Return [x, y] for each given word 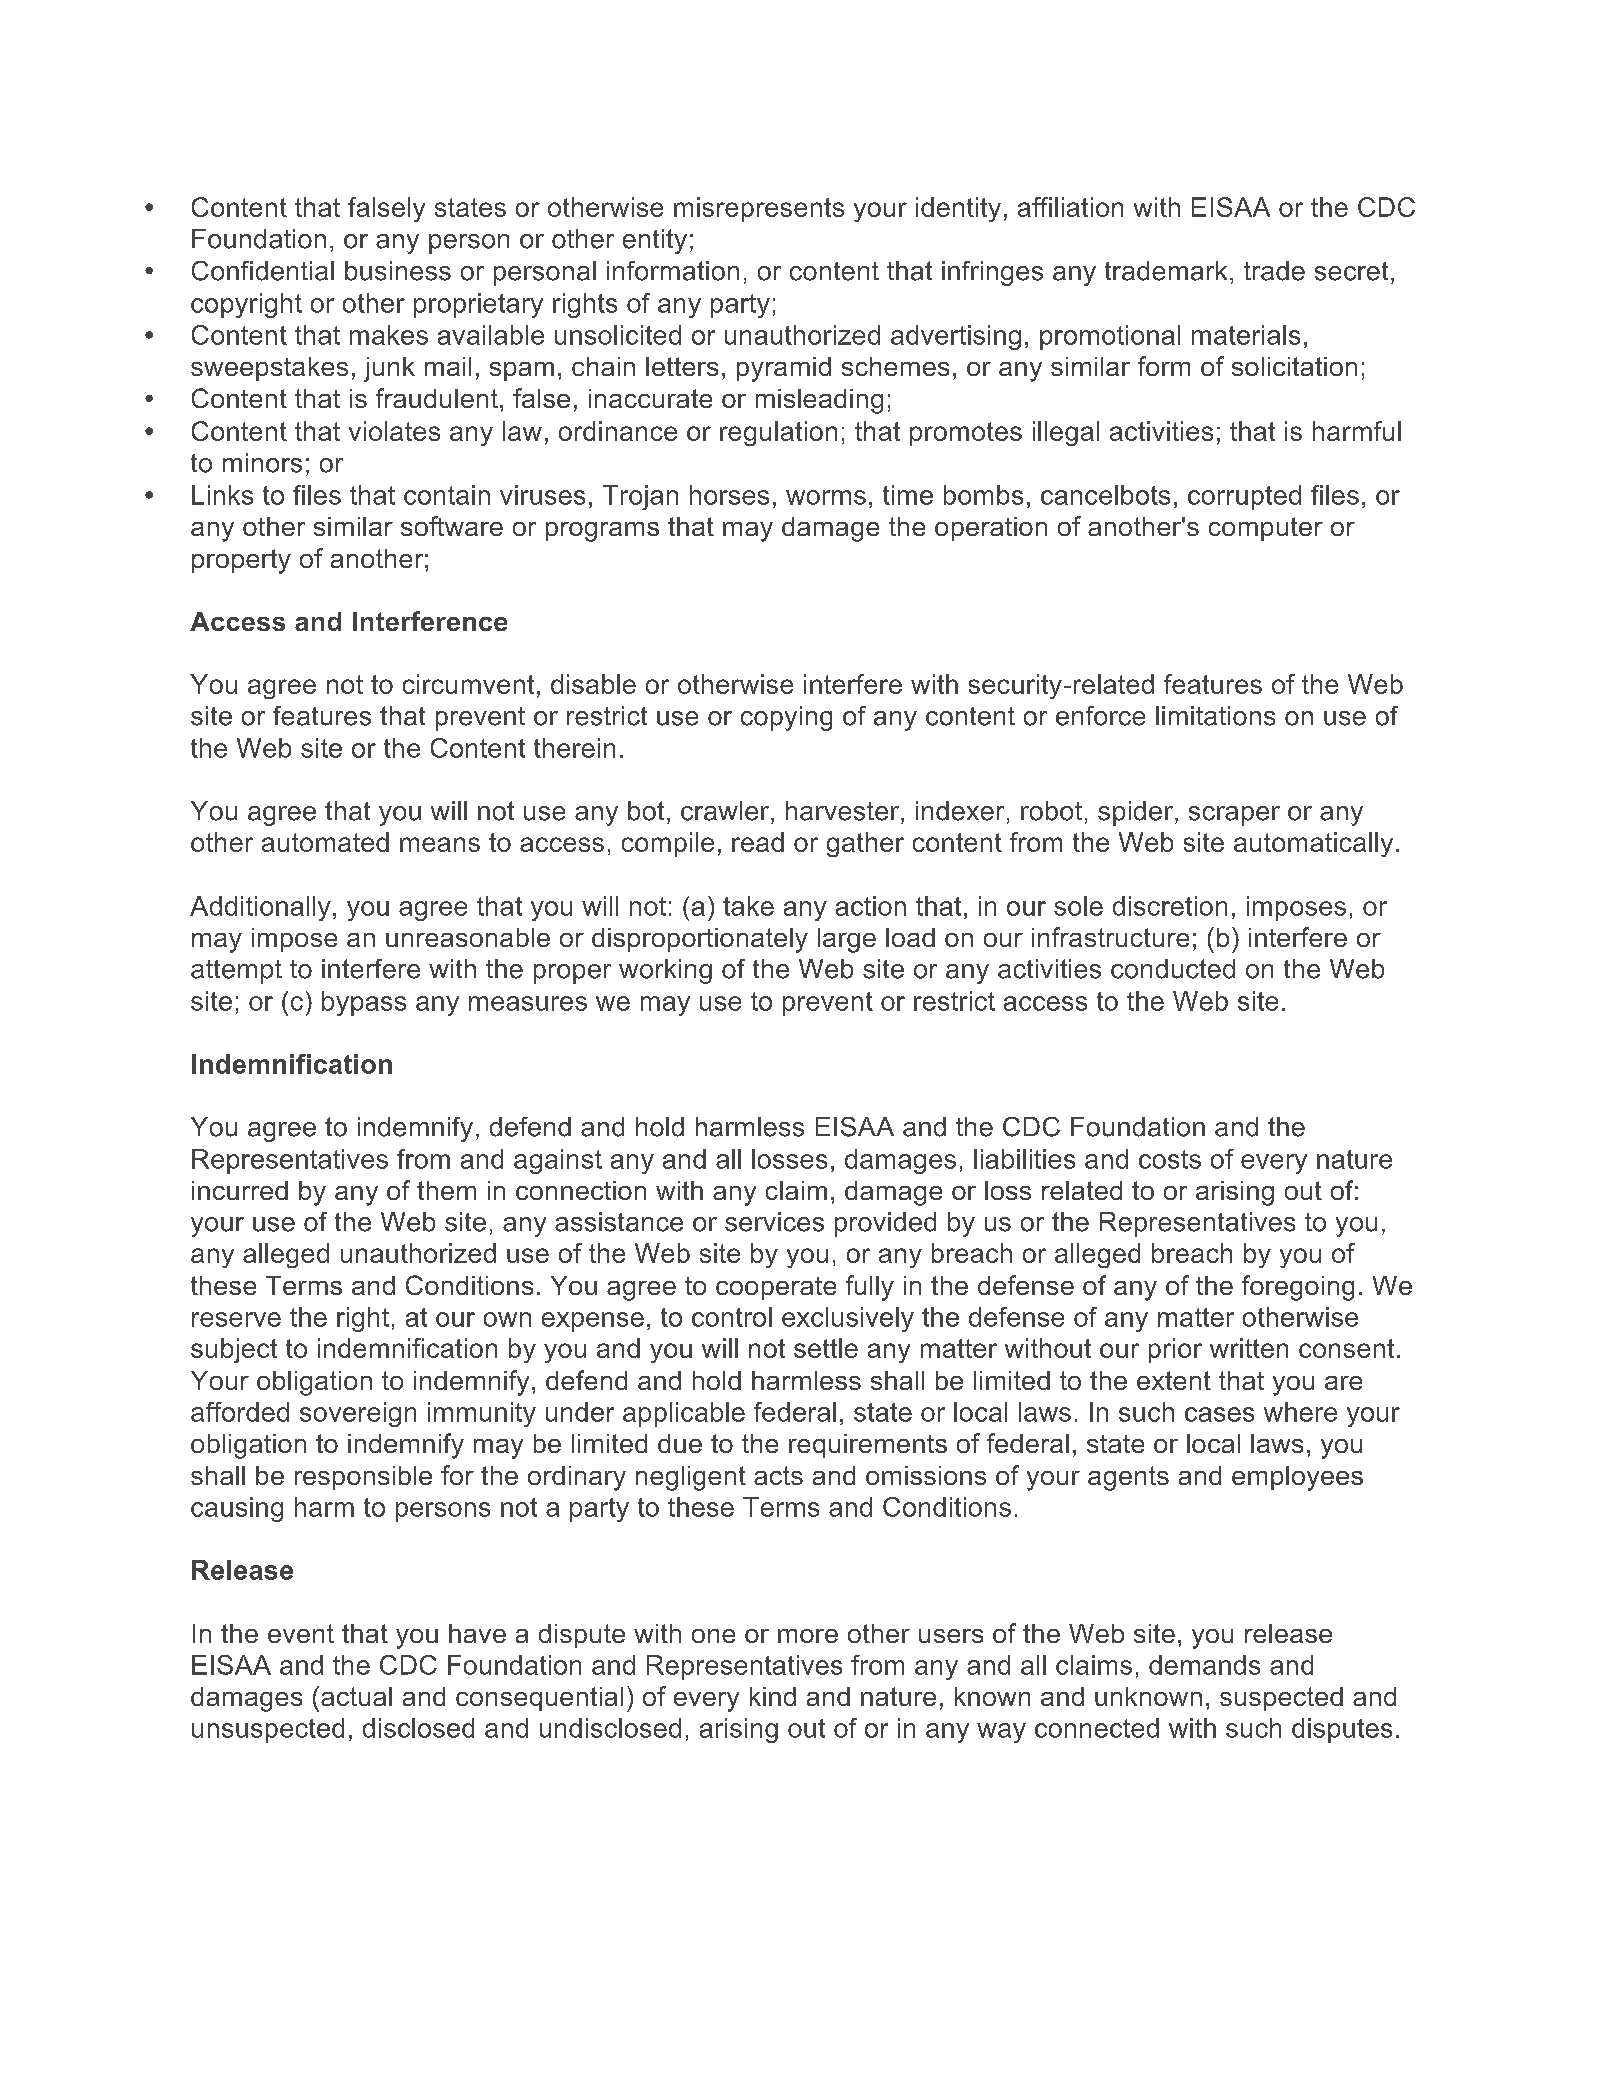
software [452, 526]
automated [325, 842]
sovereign [358, 1414]
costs [1170, 1159]
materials [1246, 335]
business [398, 271]
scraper [1234, 816]
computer [1266, 529]
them [446, 1190]
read [758, 842]
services [774, 1222]
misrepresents [759, 209]
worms [826, 497]
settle [826, 1348]
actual [356, 1696]
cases [1219, 1414]
